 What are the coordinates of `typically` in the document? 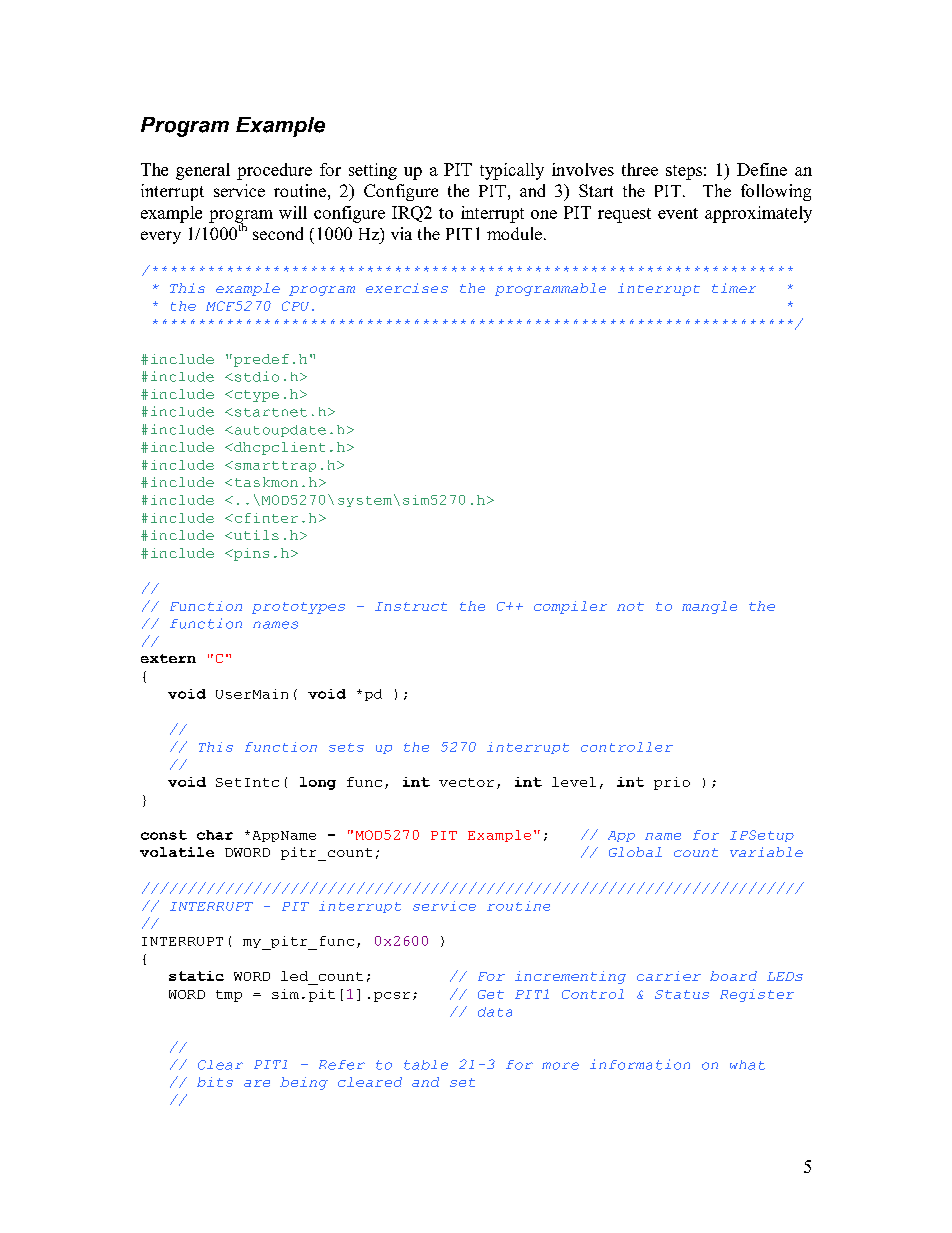 It's located at (512, 171).
